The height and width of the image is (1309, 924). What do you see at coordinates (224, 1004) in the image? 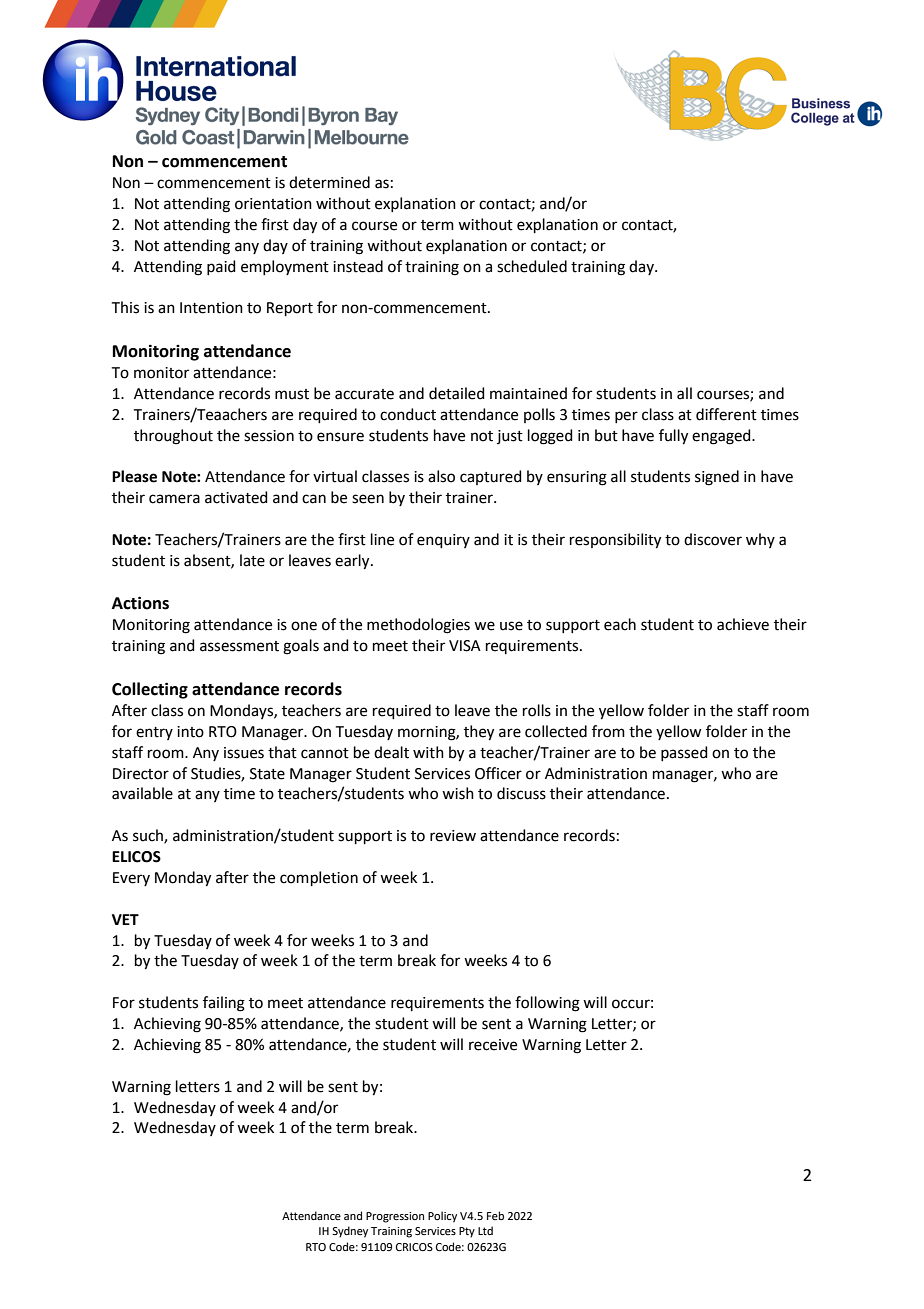
I see `failing` at bounding box center [224, 1004].
